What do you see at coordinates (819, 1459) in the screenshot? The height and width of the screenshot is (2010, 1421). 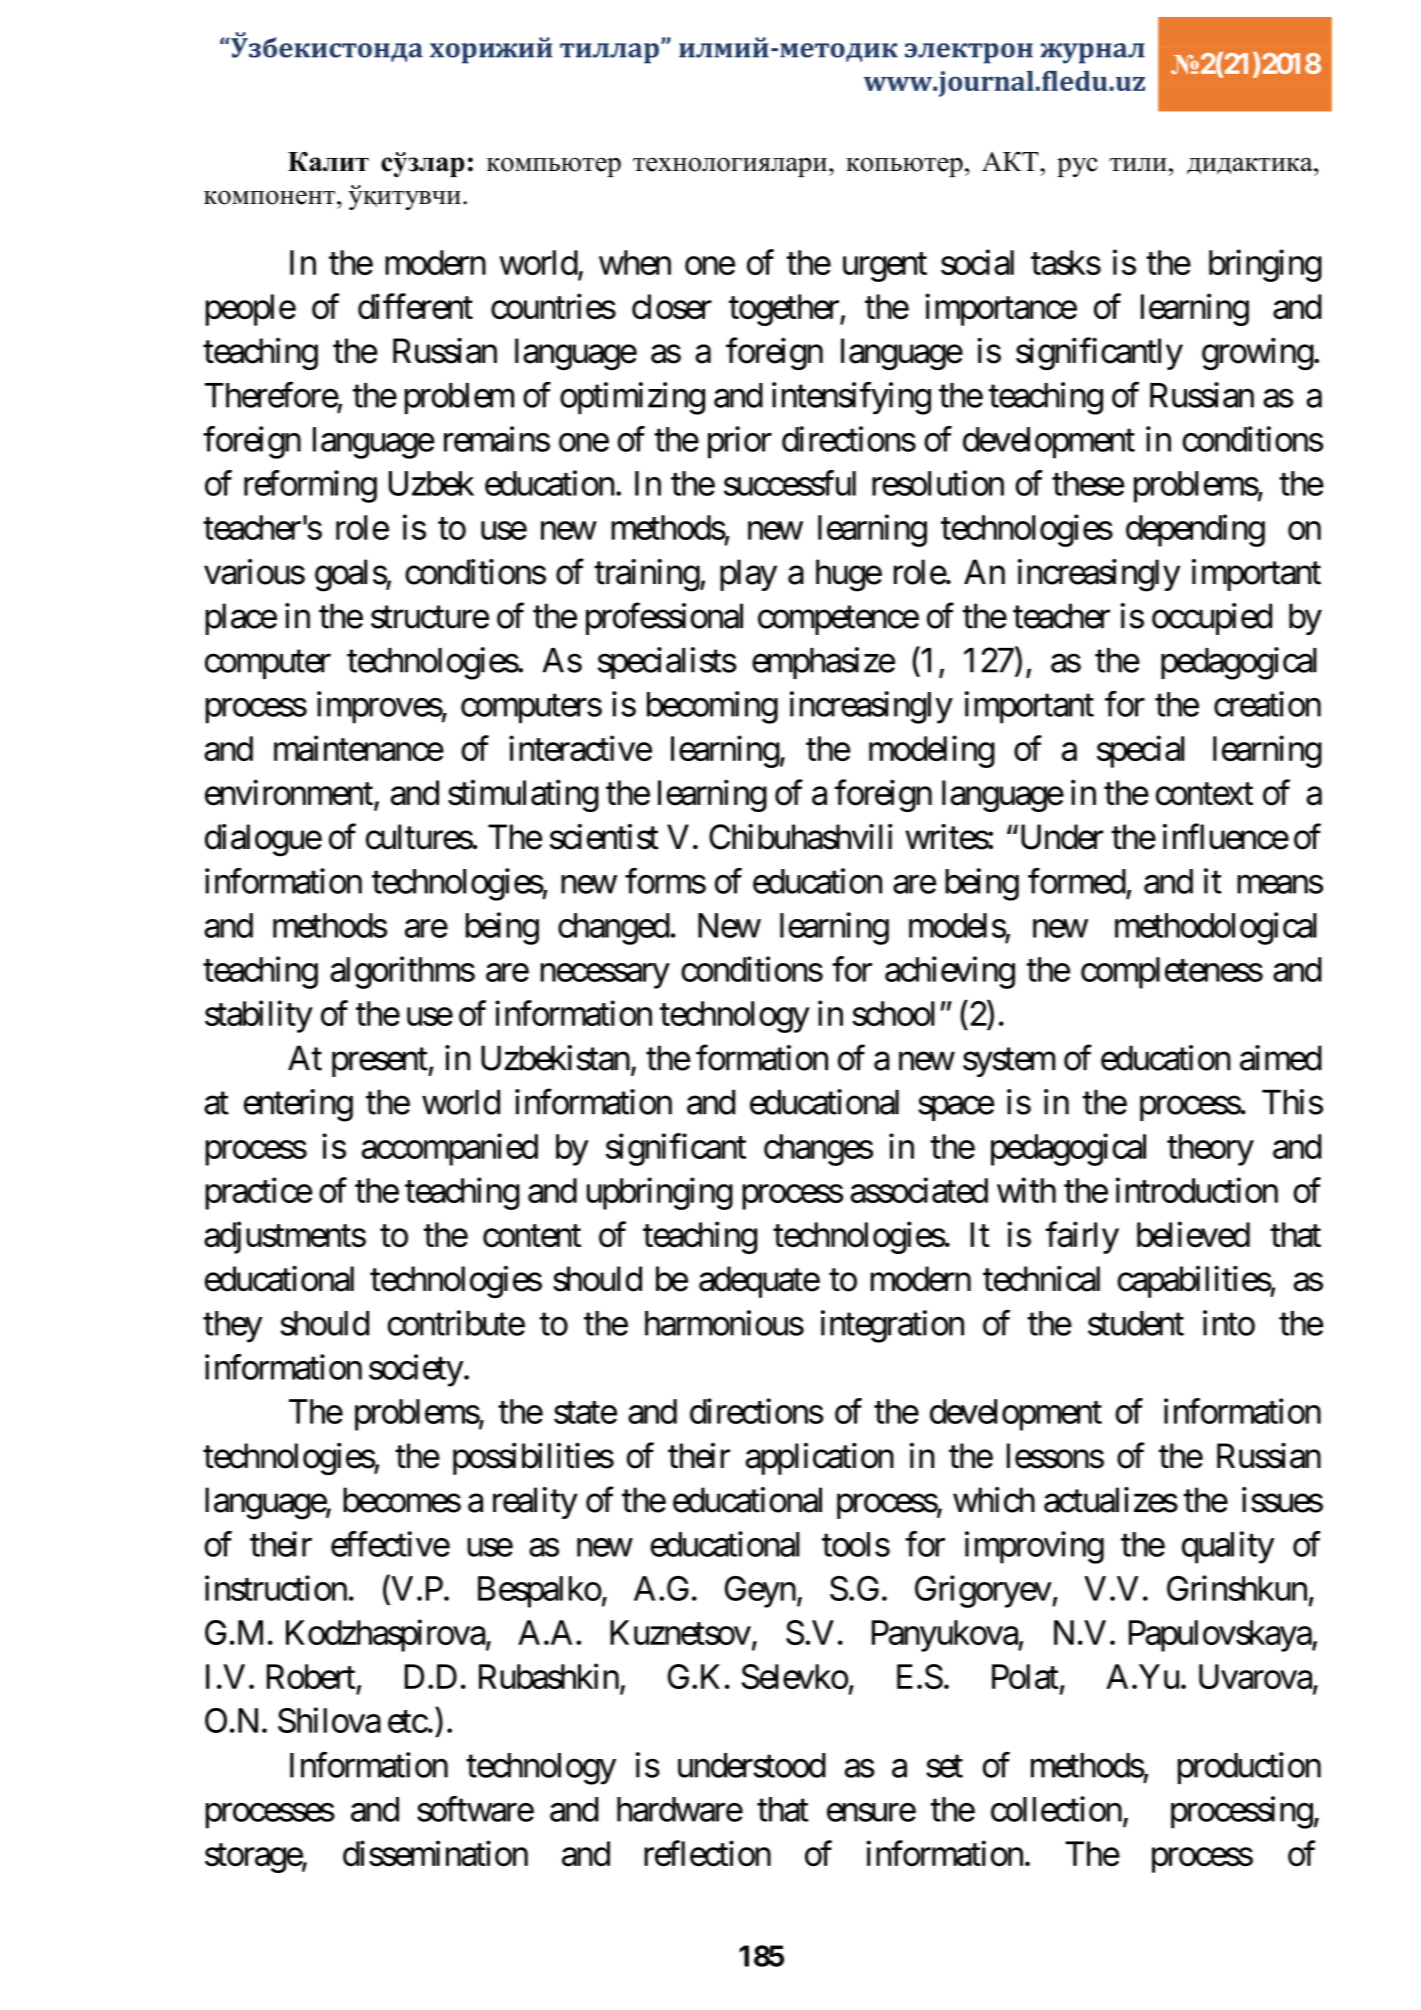 I see `application` at bounding box center [819, 1459].
